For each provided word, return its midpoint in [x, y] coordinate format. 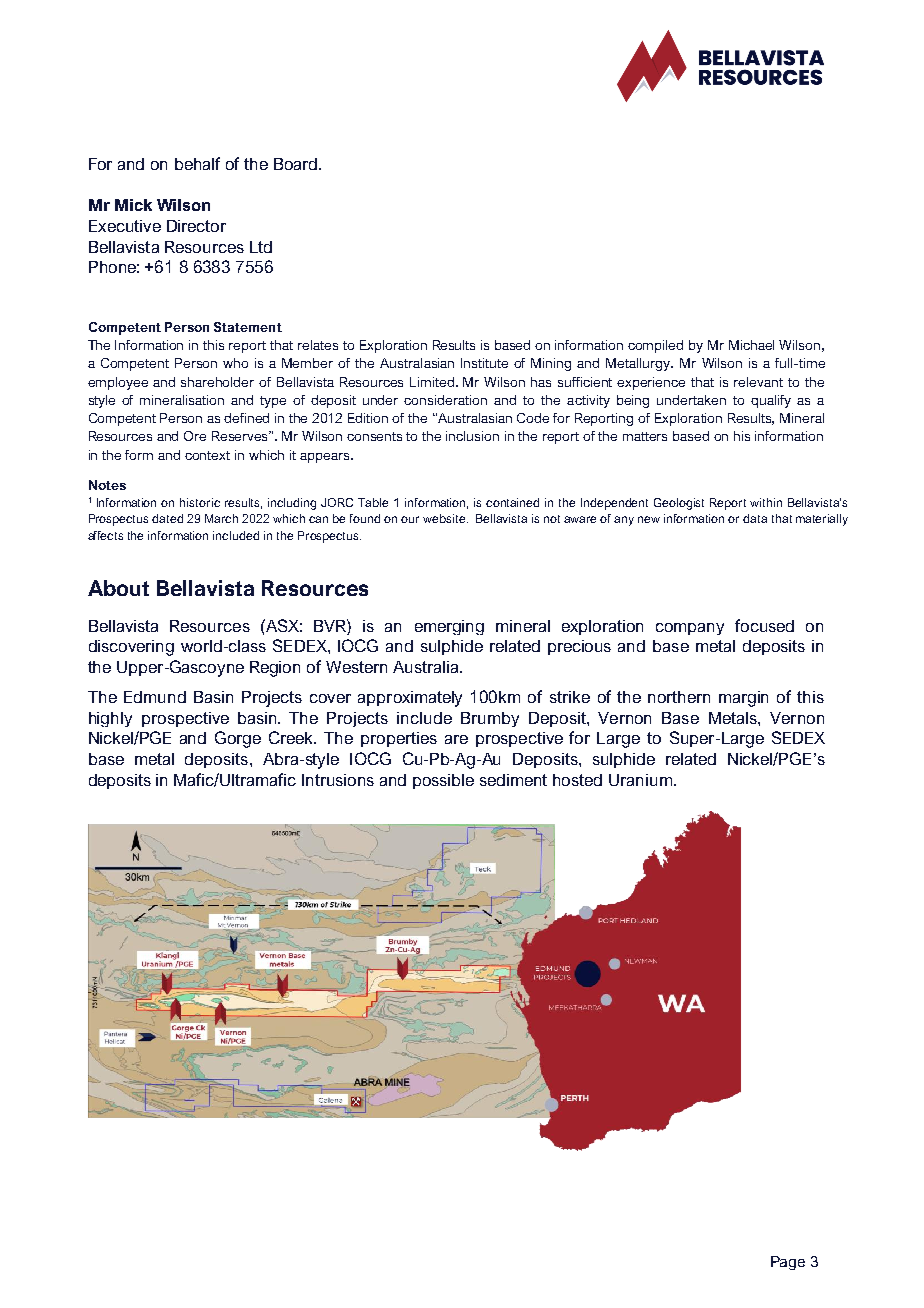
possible [443, 781]
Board [297, 164]
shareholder [217, 382]
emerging [449, 627]
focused [764, 625]
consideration [445, 400]
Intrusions [338, 780]
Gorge [238, 739]
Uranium [640, 780]
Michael [751, 345]
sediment [513, 780]
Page [788, 1263]
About [118, 588]
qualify [771, 401]
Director [196, 226]
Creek [292, 737]
